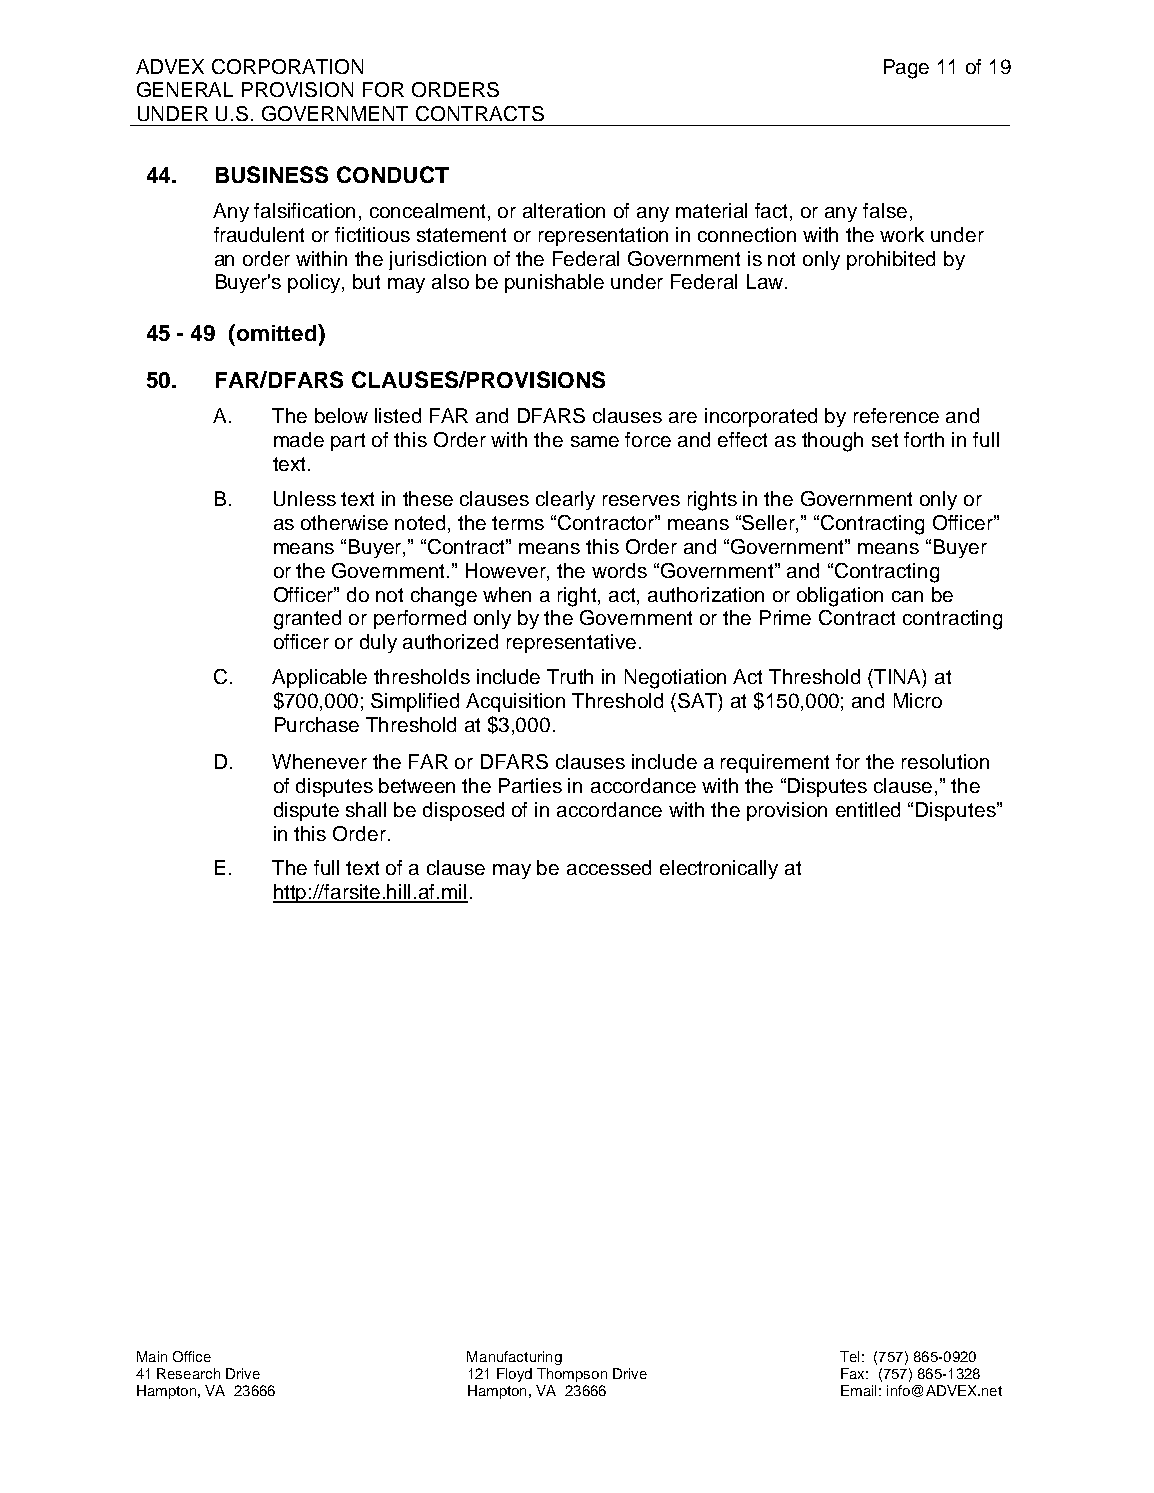 The image size is (1154, 1493). Describe the element at coordinates (906, 69) in the document. I see `Page` at that location.
